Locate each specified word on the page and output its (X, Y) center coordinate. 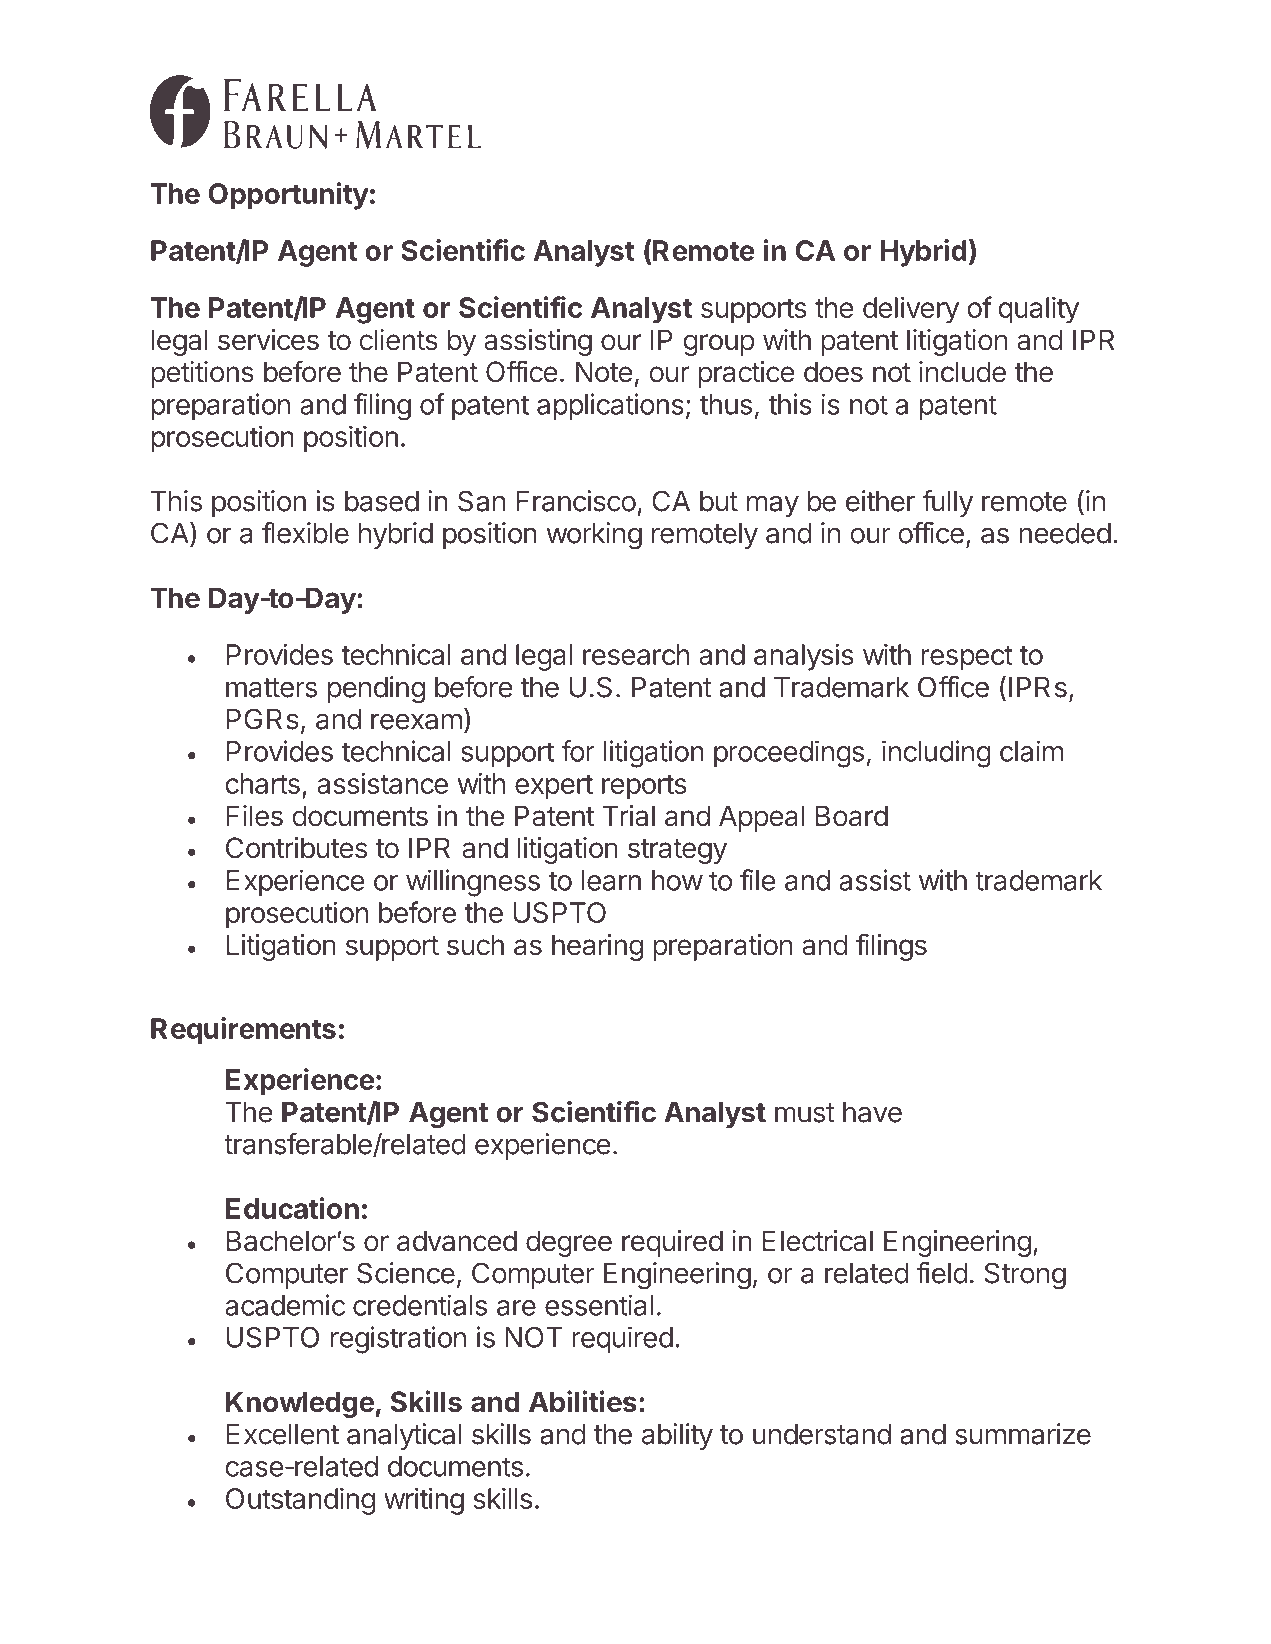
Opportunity (288, 196)
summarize (1023, 1434)
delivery (911, 310)
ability (677, 1436)
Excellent (282, 1434)
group (719, 345)
